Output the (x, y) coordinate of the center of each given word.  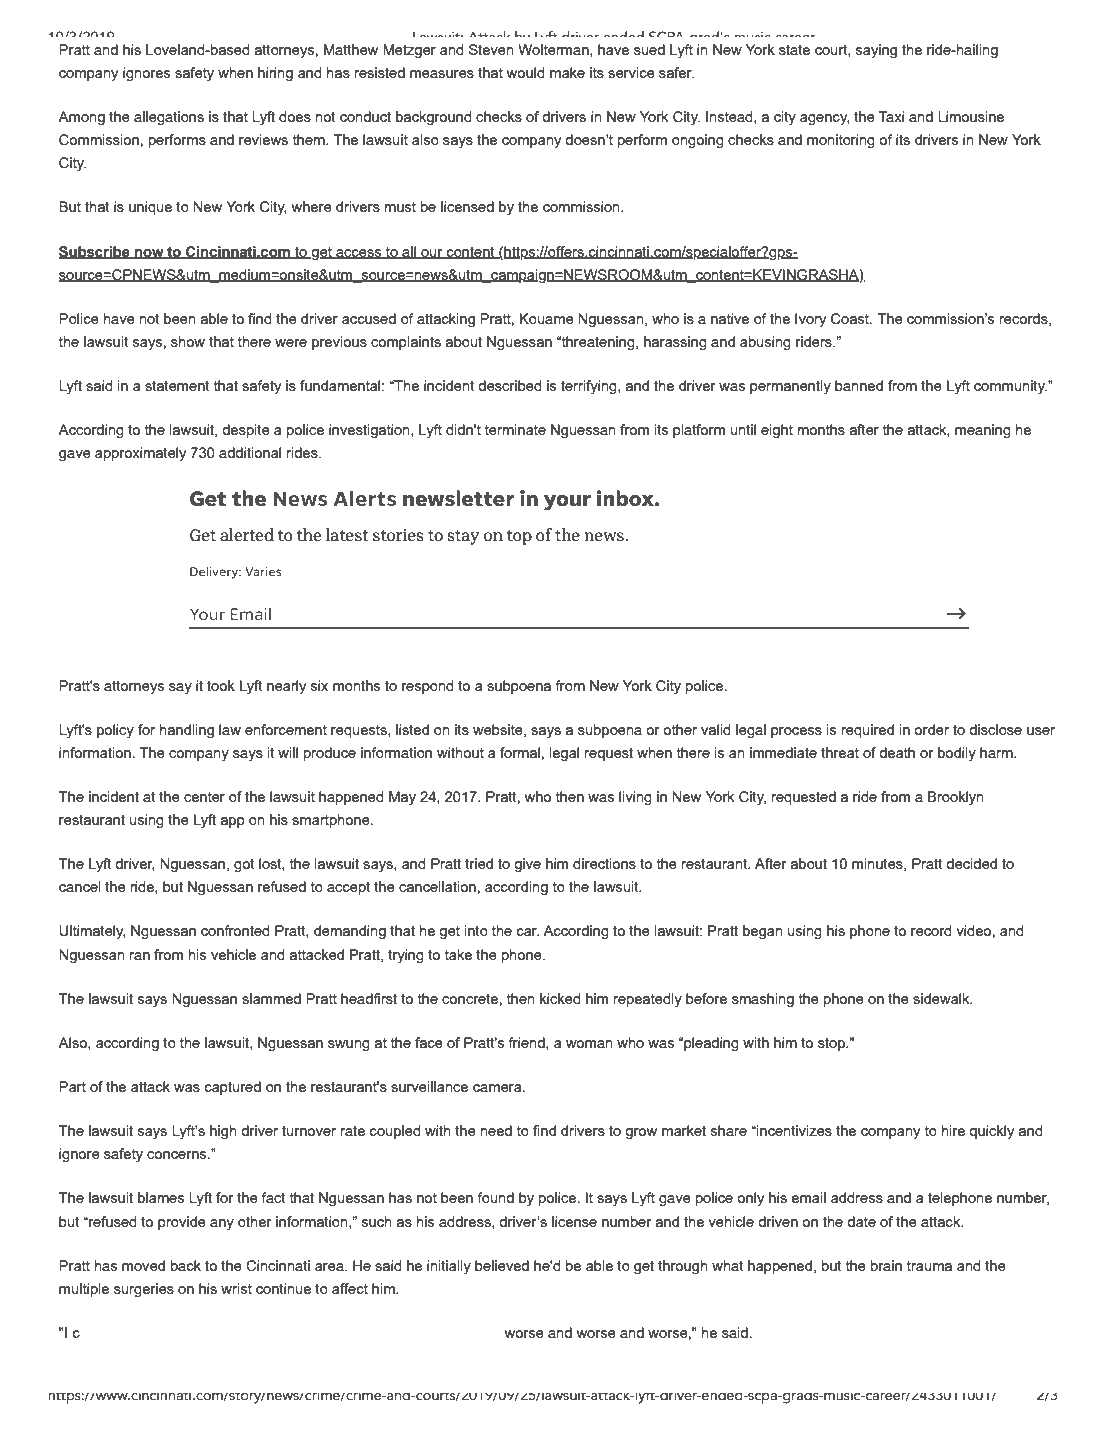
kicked (560, 998)
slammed (271, 998)
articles (175, 1351)
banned (859, 385)
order (931, 729)
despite (246, 431)
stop (832, 1044)
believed (502, 1265)
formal (520, 752)
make (567, 72)
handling (187, 731)
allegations (169, 118)
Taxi (891, 116)
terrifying (590, 387)
